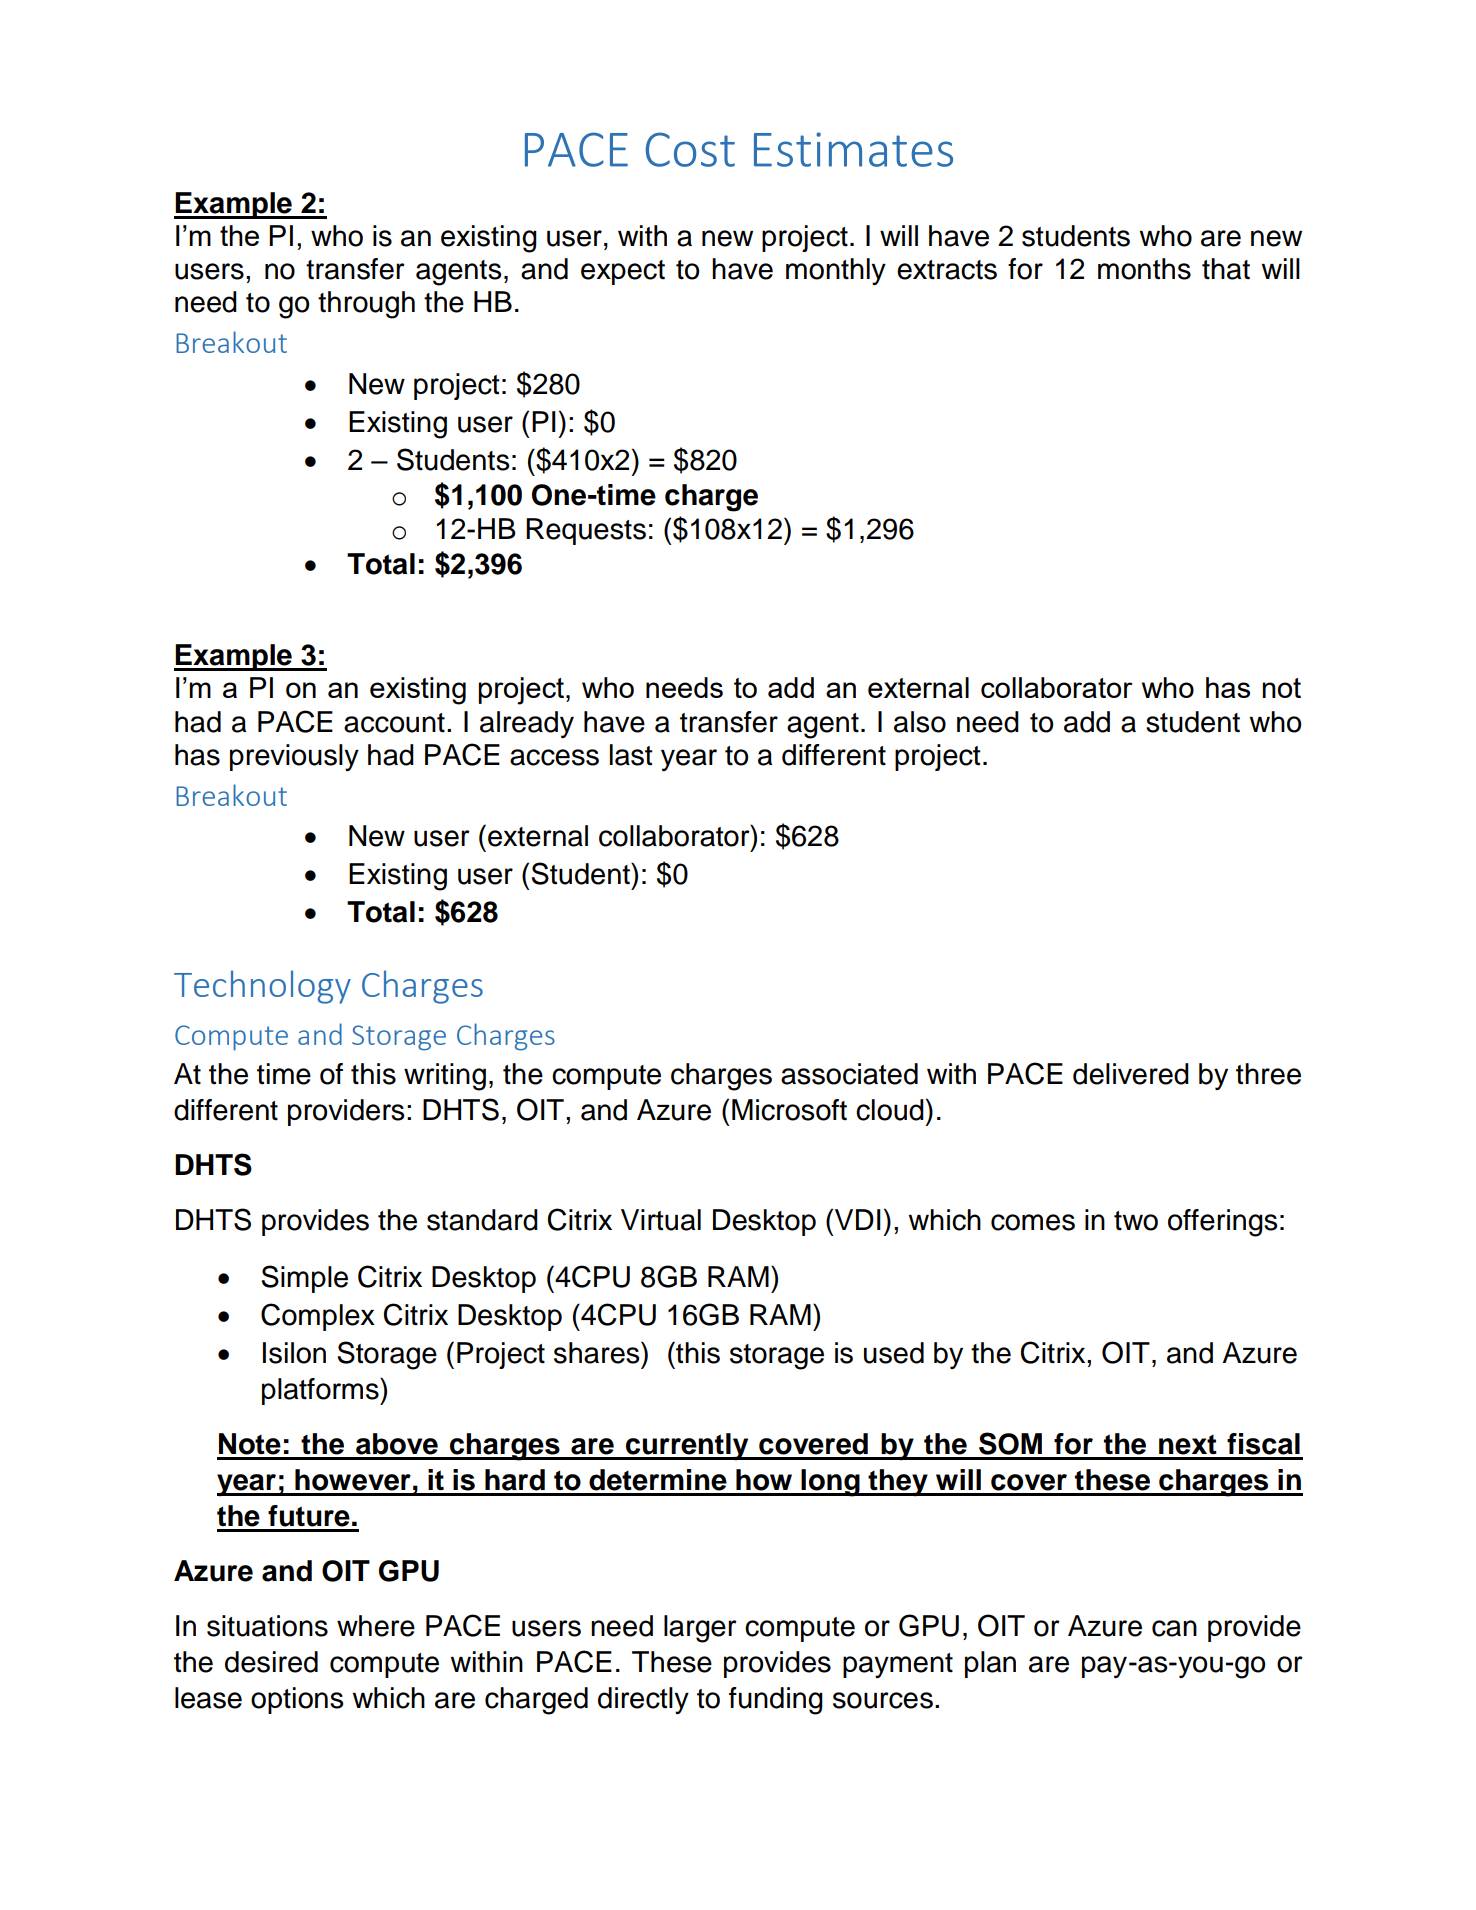 This screenshot has height=1910, width=1476. What do you see at coordinates (366, 305) in the screenshot?
I see `through` at bounding box center [366, 305].
